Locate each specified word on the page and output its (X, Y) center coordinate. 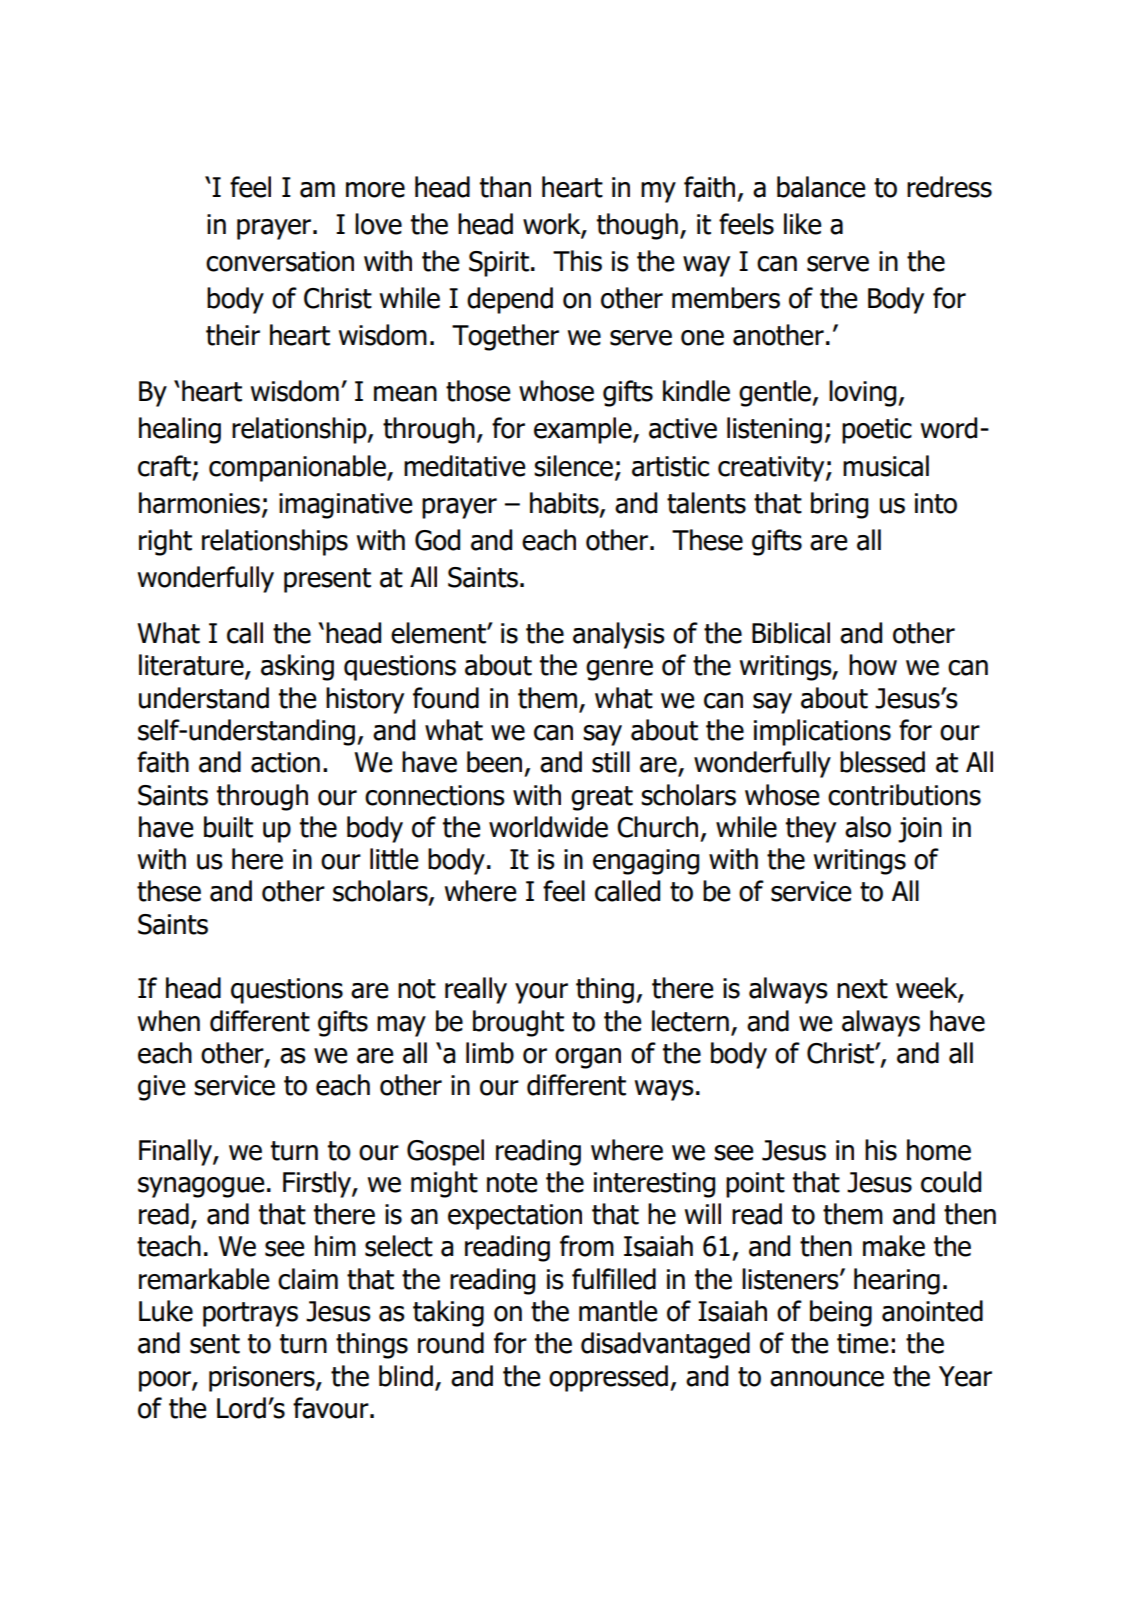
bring (839, 505)
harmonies (199, 503)
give (161, 1088)
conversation (280, 261)
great (602, 798)
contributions (904, 795)
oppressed (608, 1378)
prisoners (263, 1379)
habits (565, 504)
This (577, 261)
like (802, 224)
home (939, 1150)
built (228, 827)
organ (588, 1058)
